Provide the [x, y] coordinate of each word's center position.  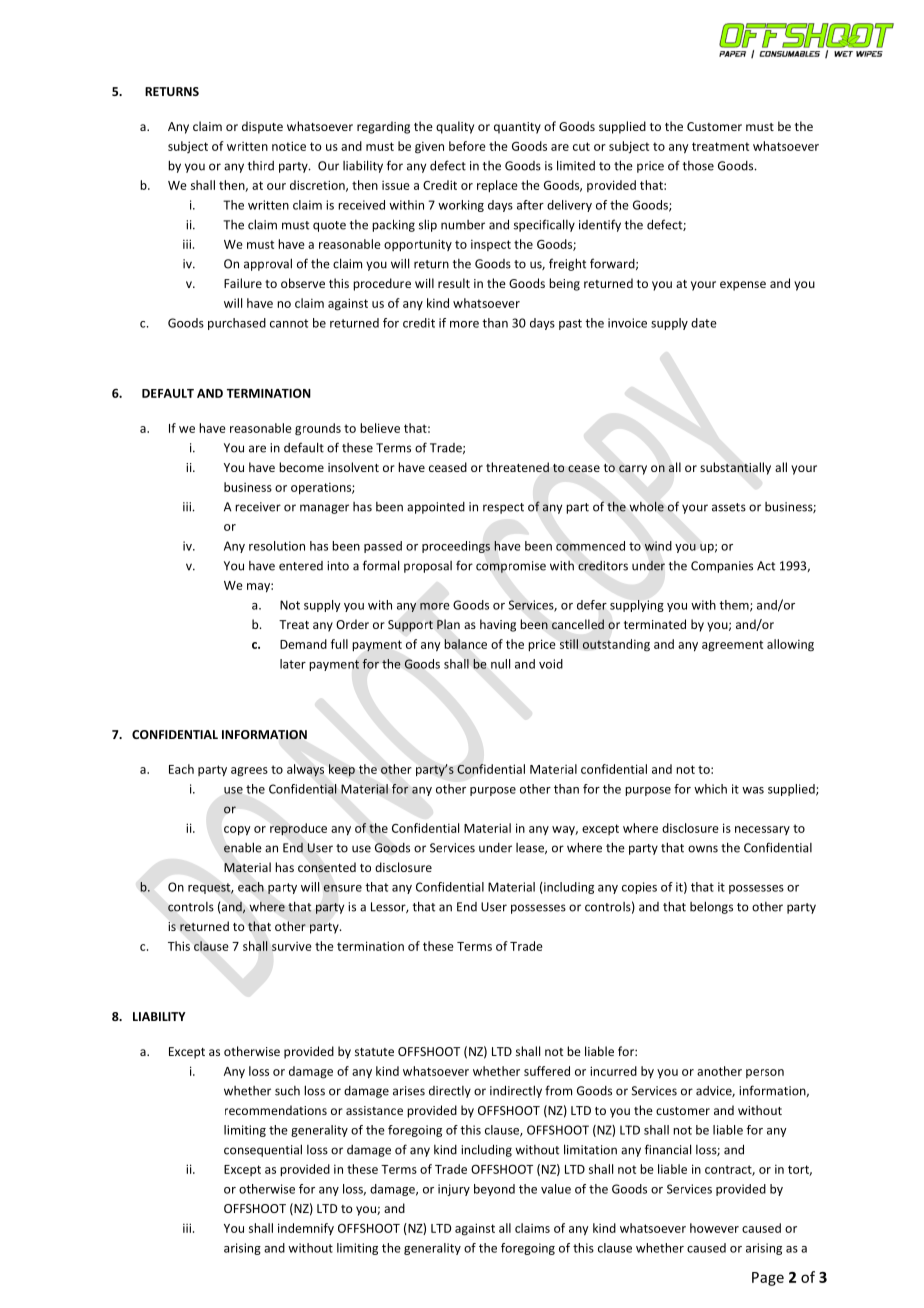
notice [289, 146]
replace [497, 186]
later [293, 664]
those [698, 166]
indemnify [306, 1229]
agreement [732, 646]
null [500, 664]
